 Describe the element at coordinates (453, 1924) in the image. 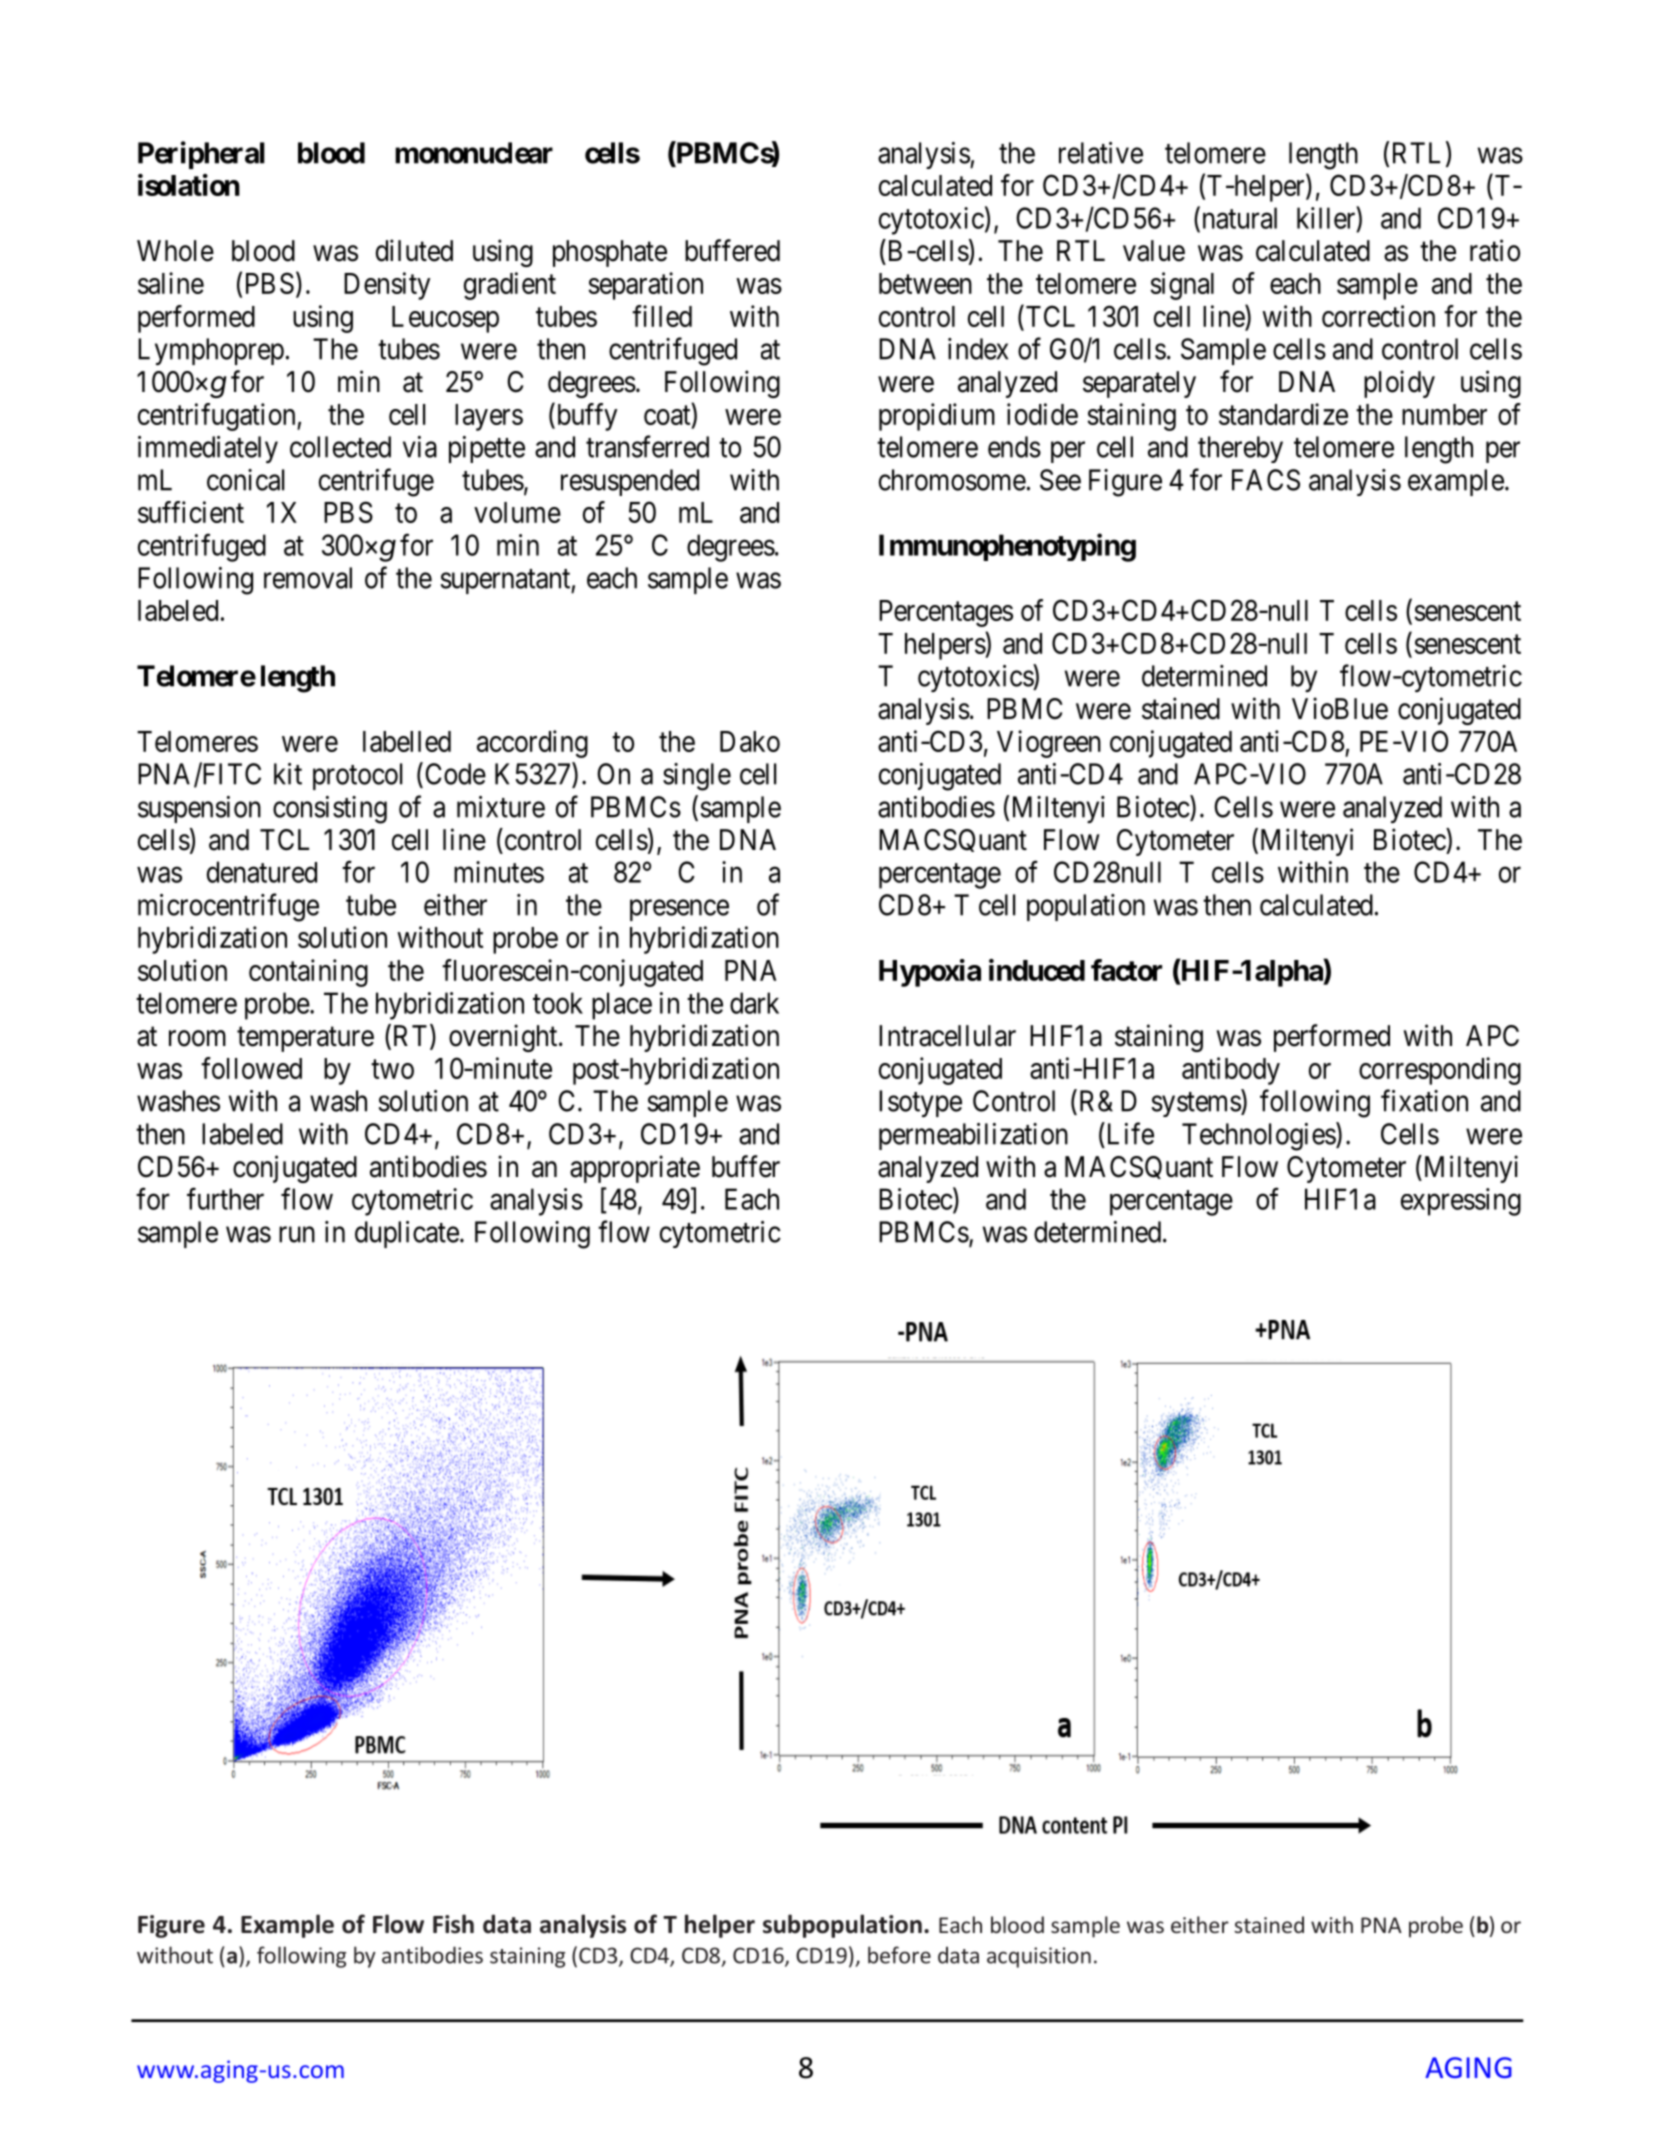

I see `Fish` at that location.
